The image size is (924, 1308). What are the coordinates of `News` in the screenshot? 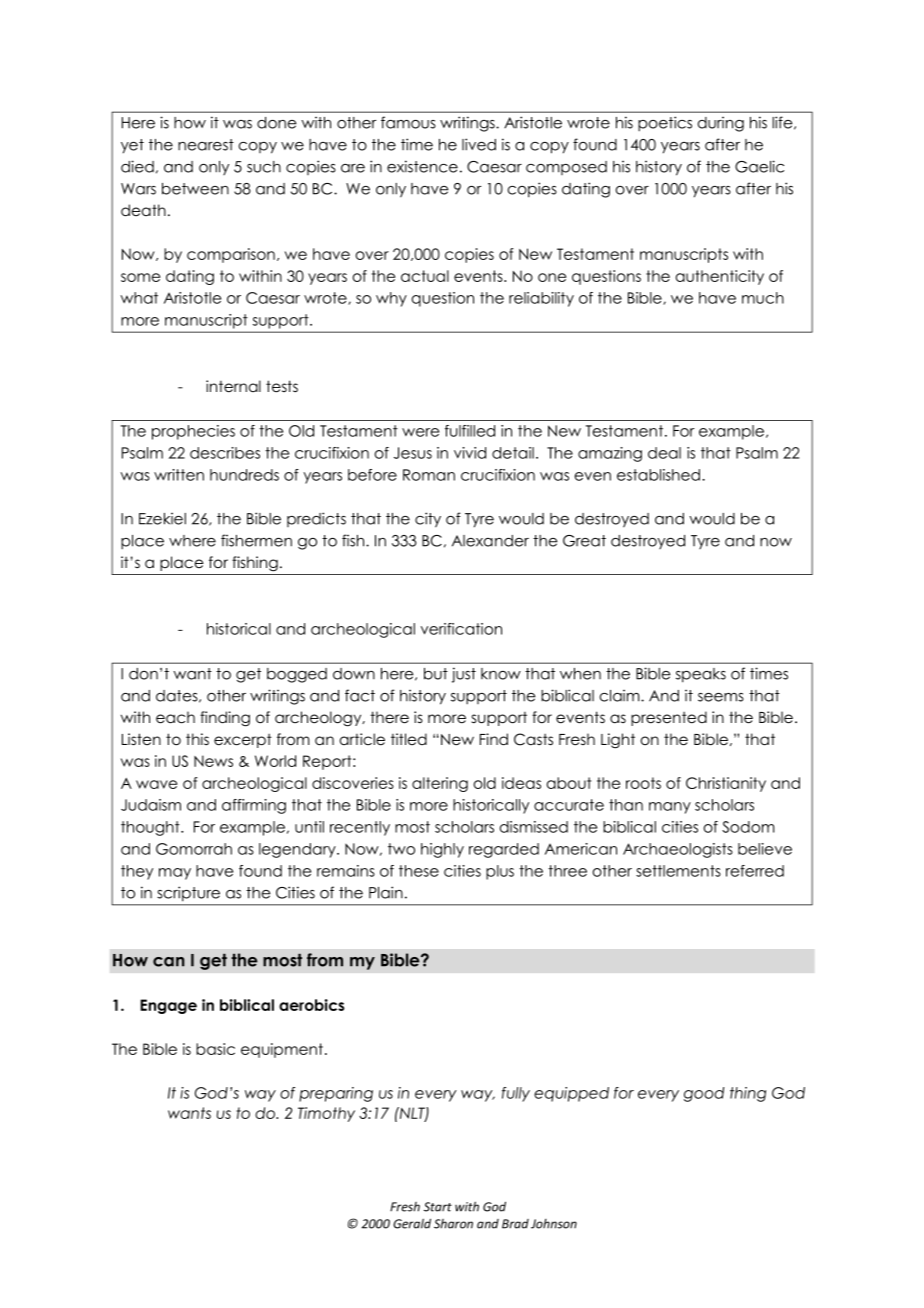 It's located at (213, 761).
